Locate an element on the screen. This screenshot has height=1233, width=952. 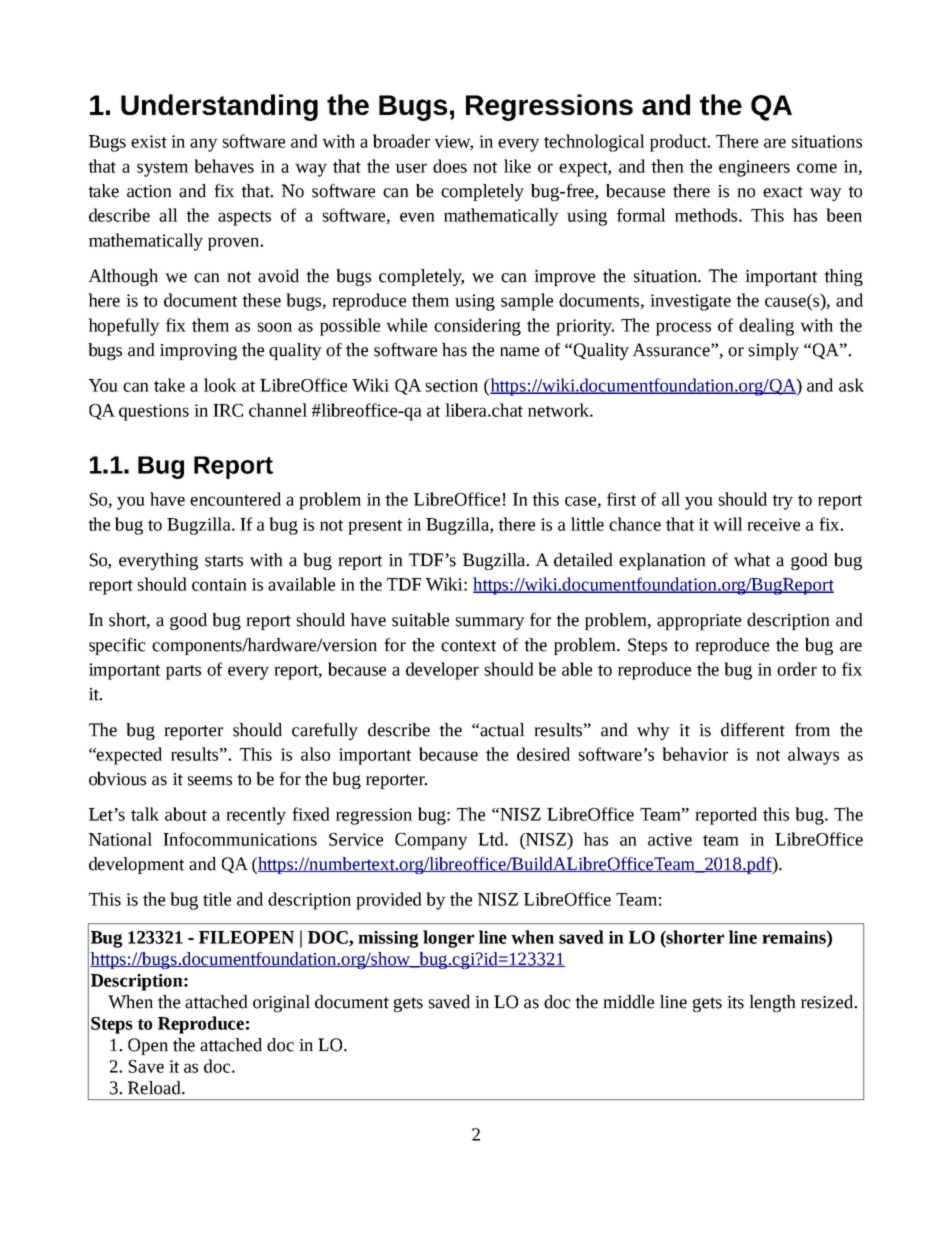
contain is located at coordinates (219, 584).
